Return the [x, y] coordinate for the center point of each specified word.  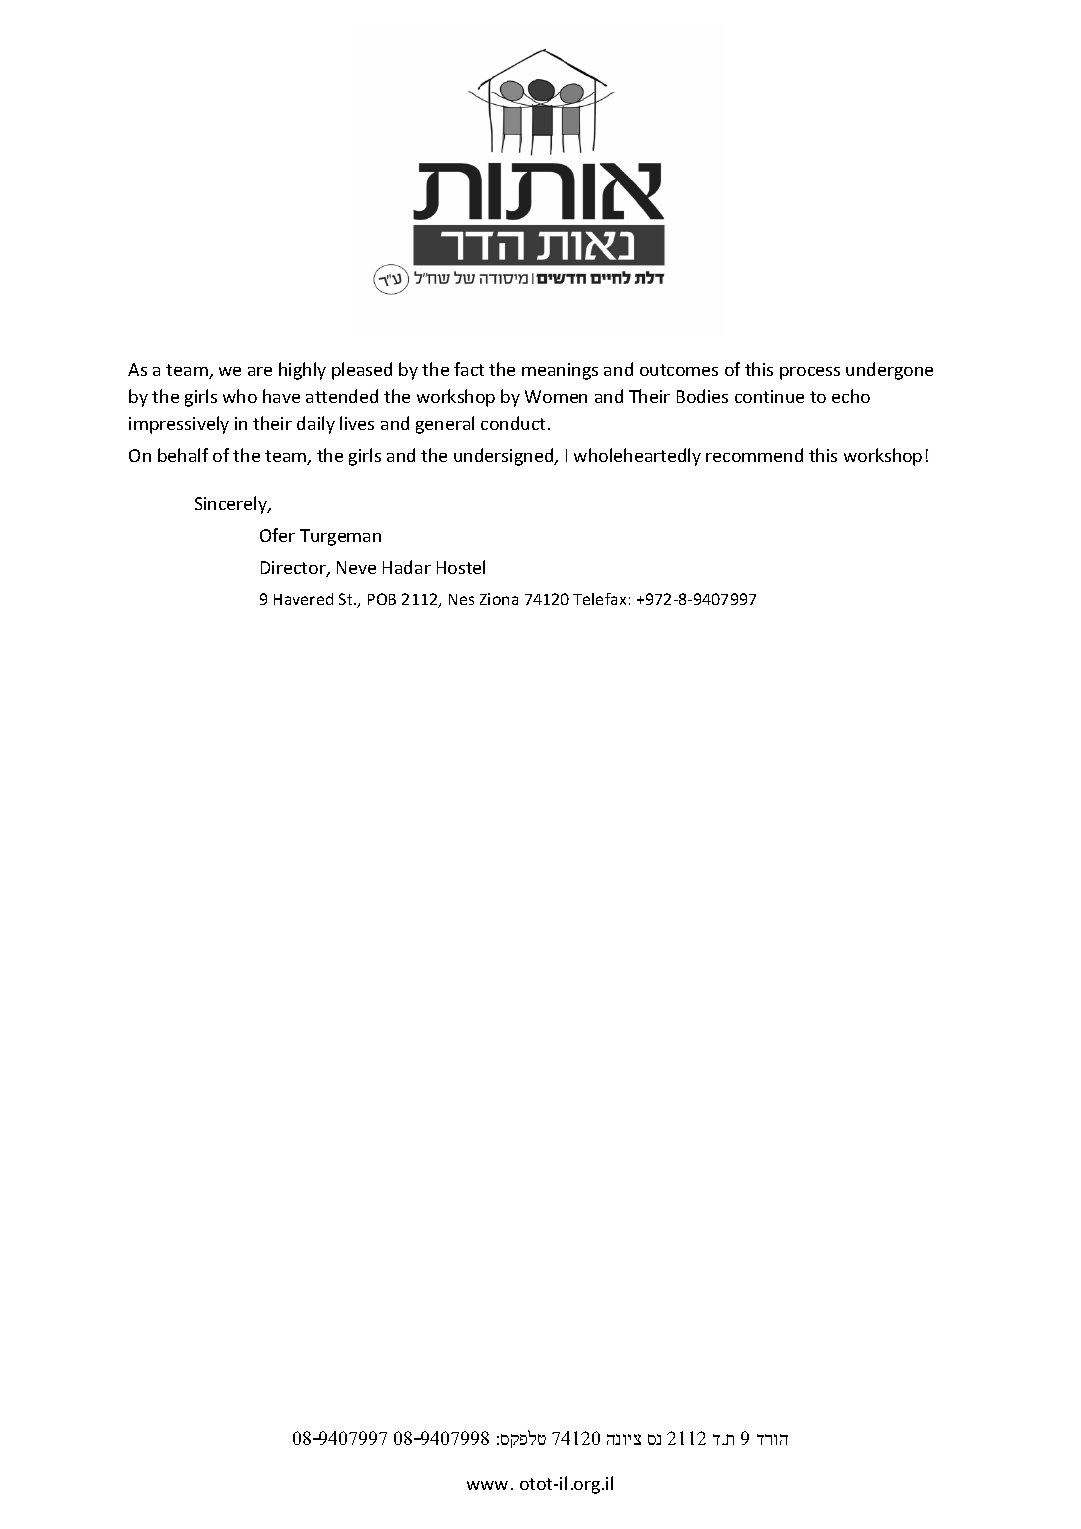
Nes [461, 599]
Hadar [407, 567]
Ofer [277, 535]
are [260, 371]
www [487, 1485]
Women [556, 396]
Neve [356, 567]
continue [769, 396]
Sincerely [232, 505]
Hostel [461, 567]
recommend [754, 455]
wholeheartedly [637, 457]
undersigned [505, 457]
